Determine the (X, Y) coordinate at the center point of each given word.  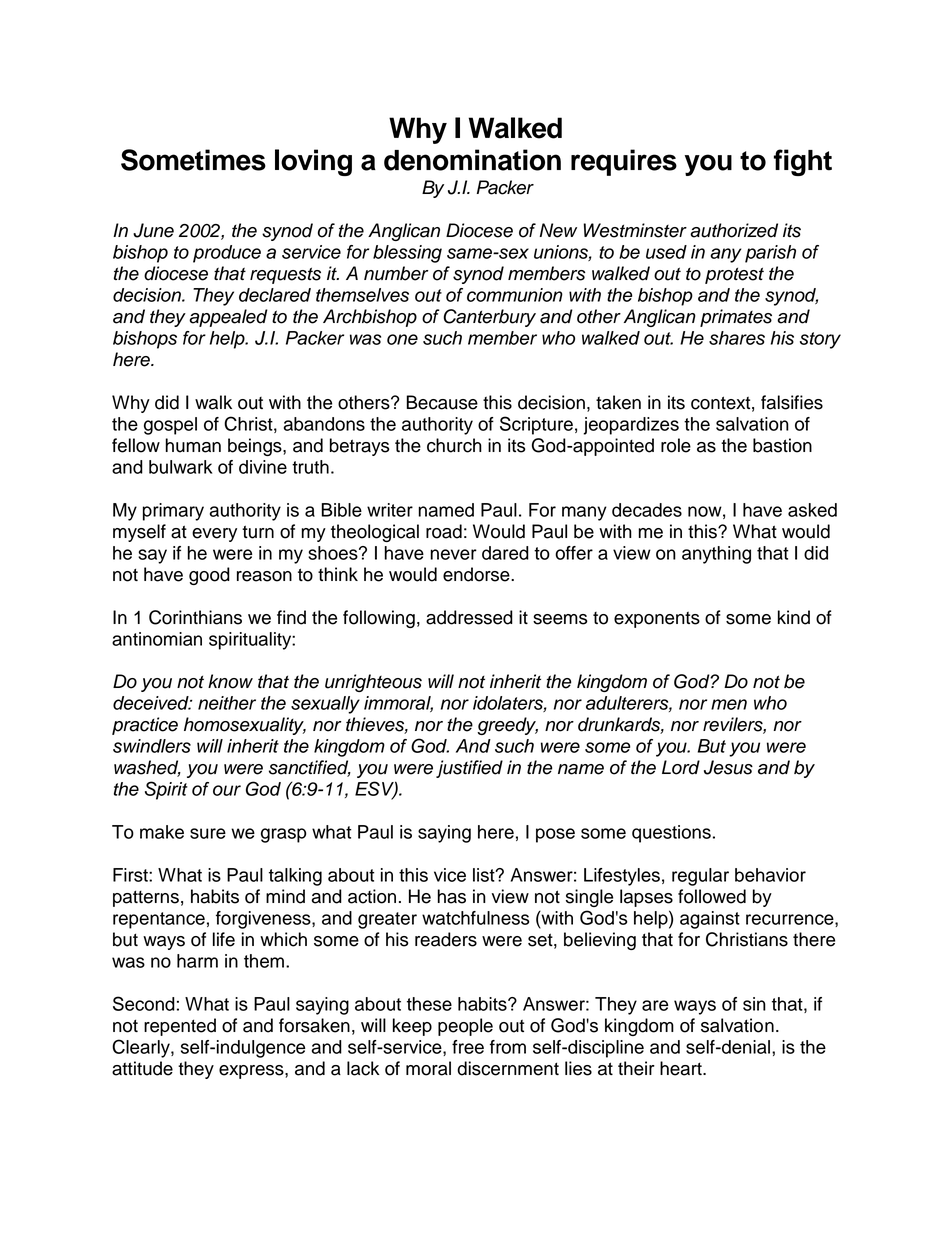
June (153, 230)
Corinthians (195, 617)
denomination (472, 160)
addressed (469, 617)
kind (794, 617)
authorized (734, 230)
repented (180, 1027)
